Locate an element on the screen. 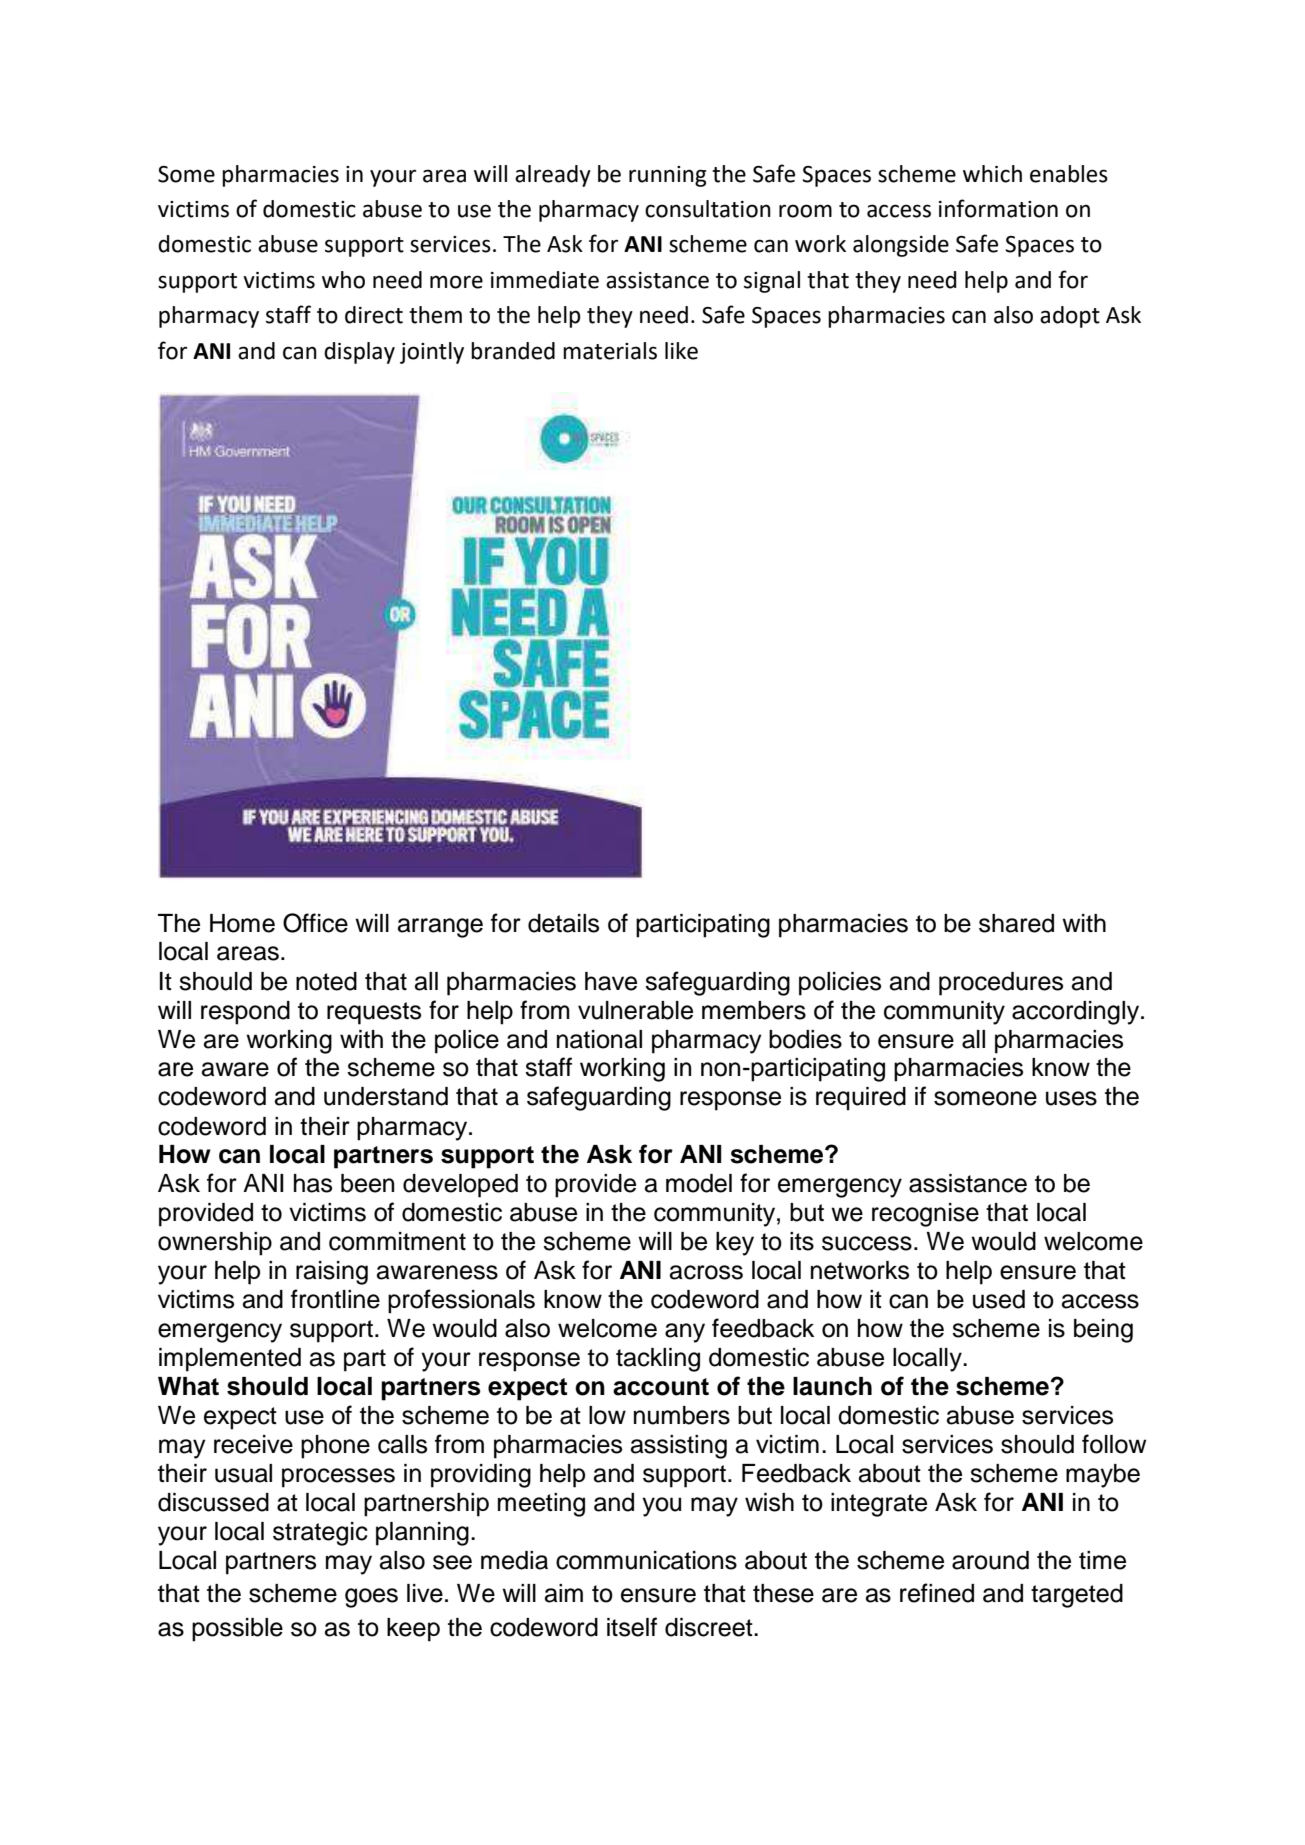 Image resolution: width=1305 pixels, height=1845 pixels. shared is located at coordinates (1016, 923).
